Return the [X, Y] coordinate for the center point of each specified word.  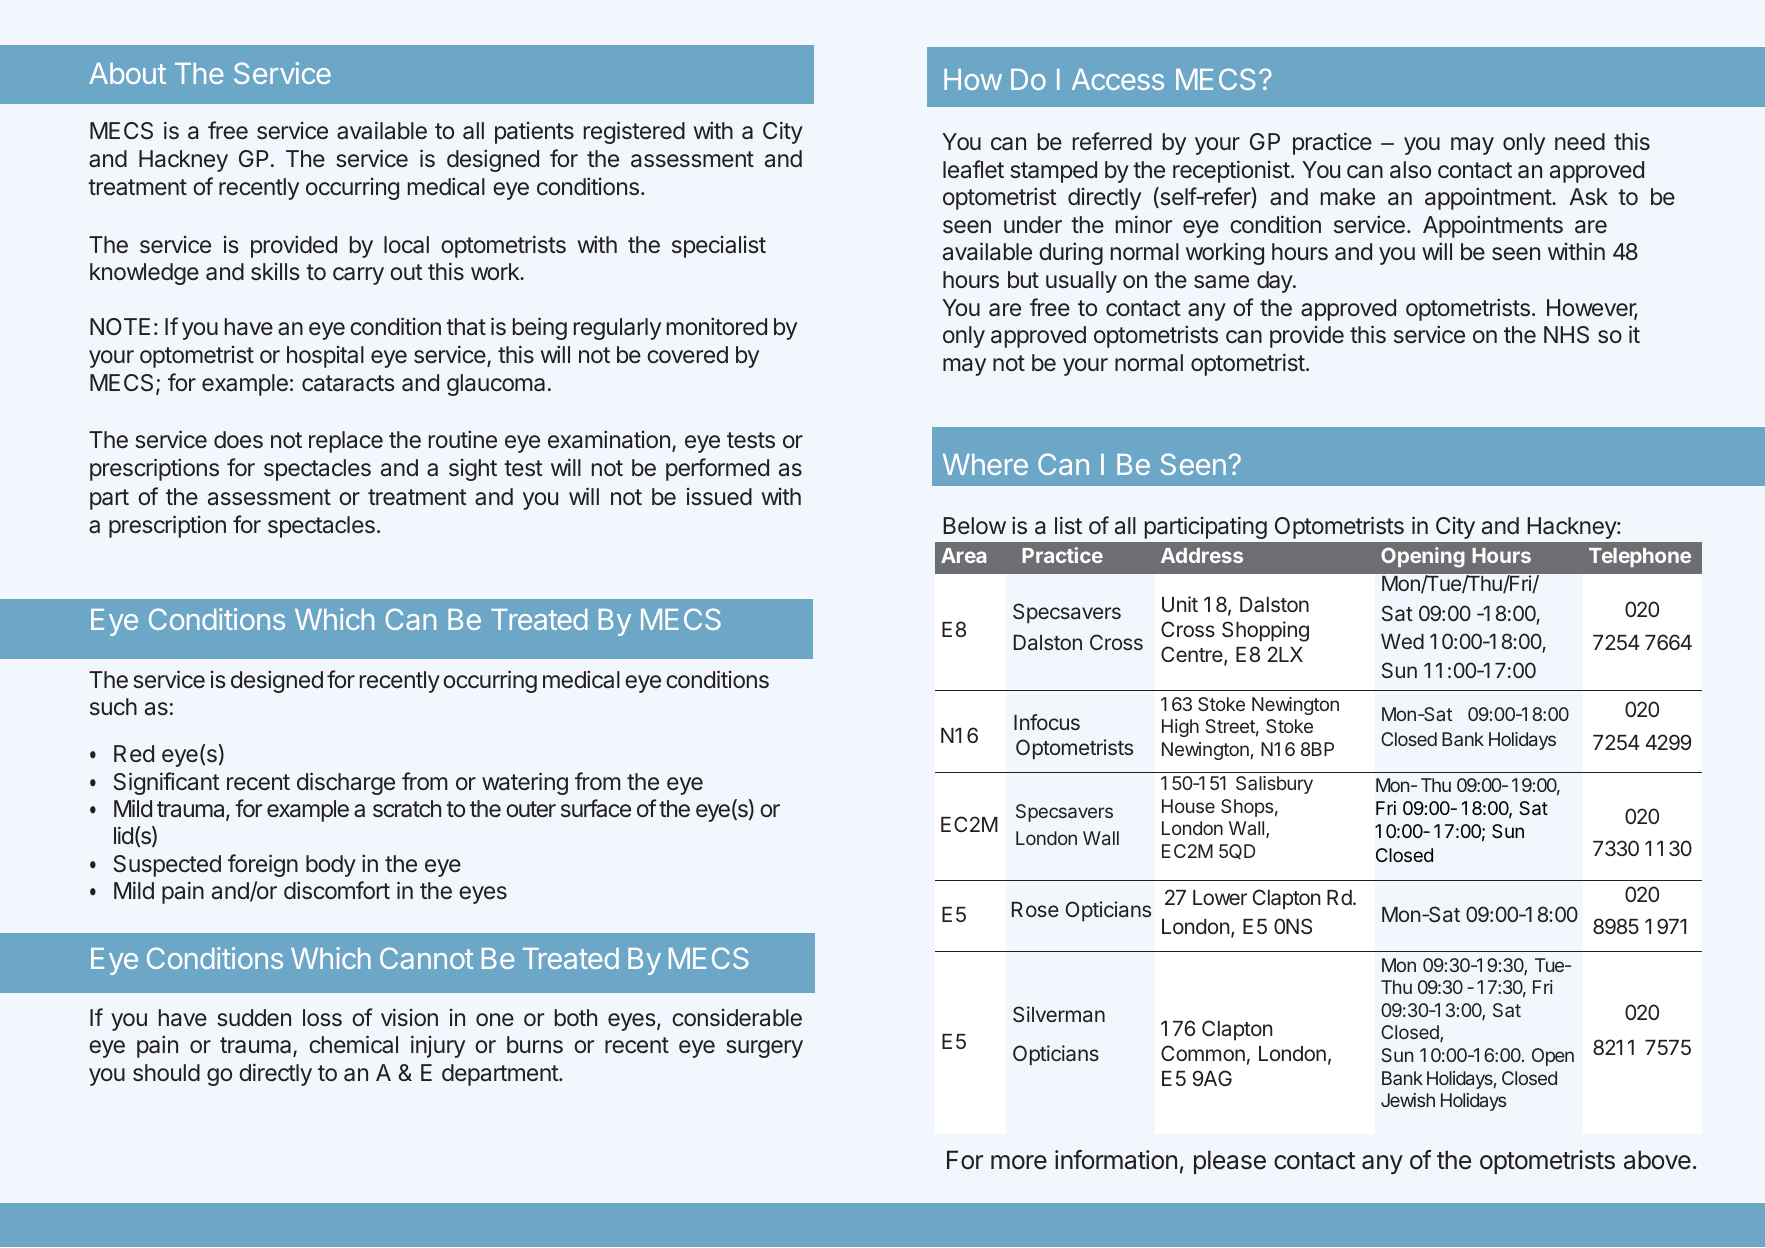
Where [985, 464]
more [1019, 1162]
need [1580, 142]
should [166, 1072]
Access [1118, 79]
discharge [346, 783]
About [127, 73]
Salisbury [1274, 785]
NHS [1566, 335]
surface [596, 808]
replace [346, 442]
